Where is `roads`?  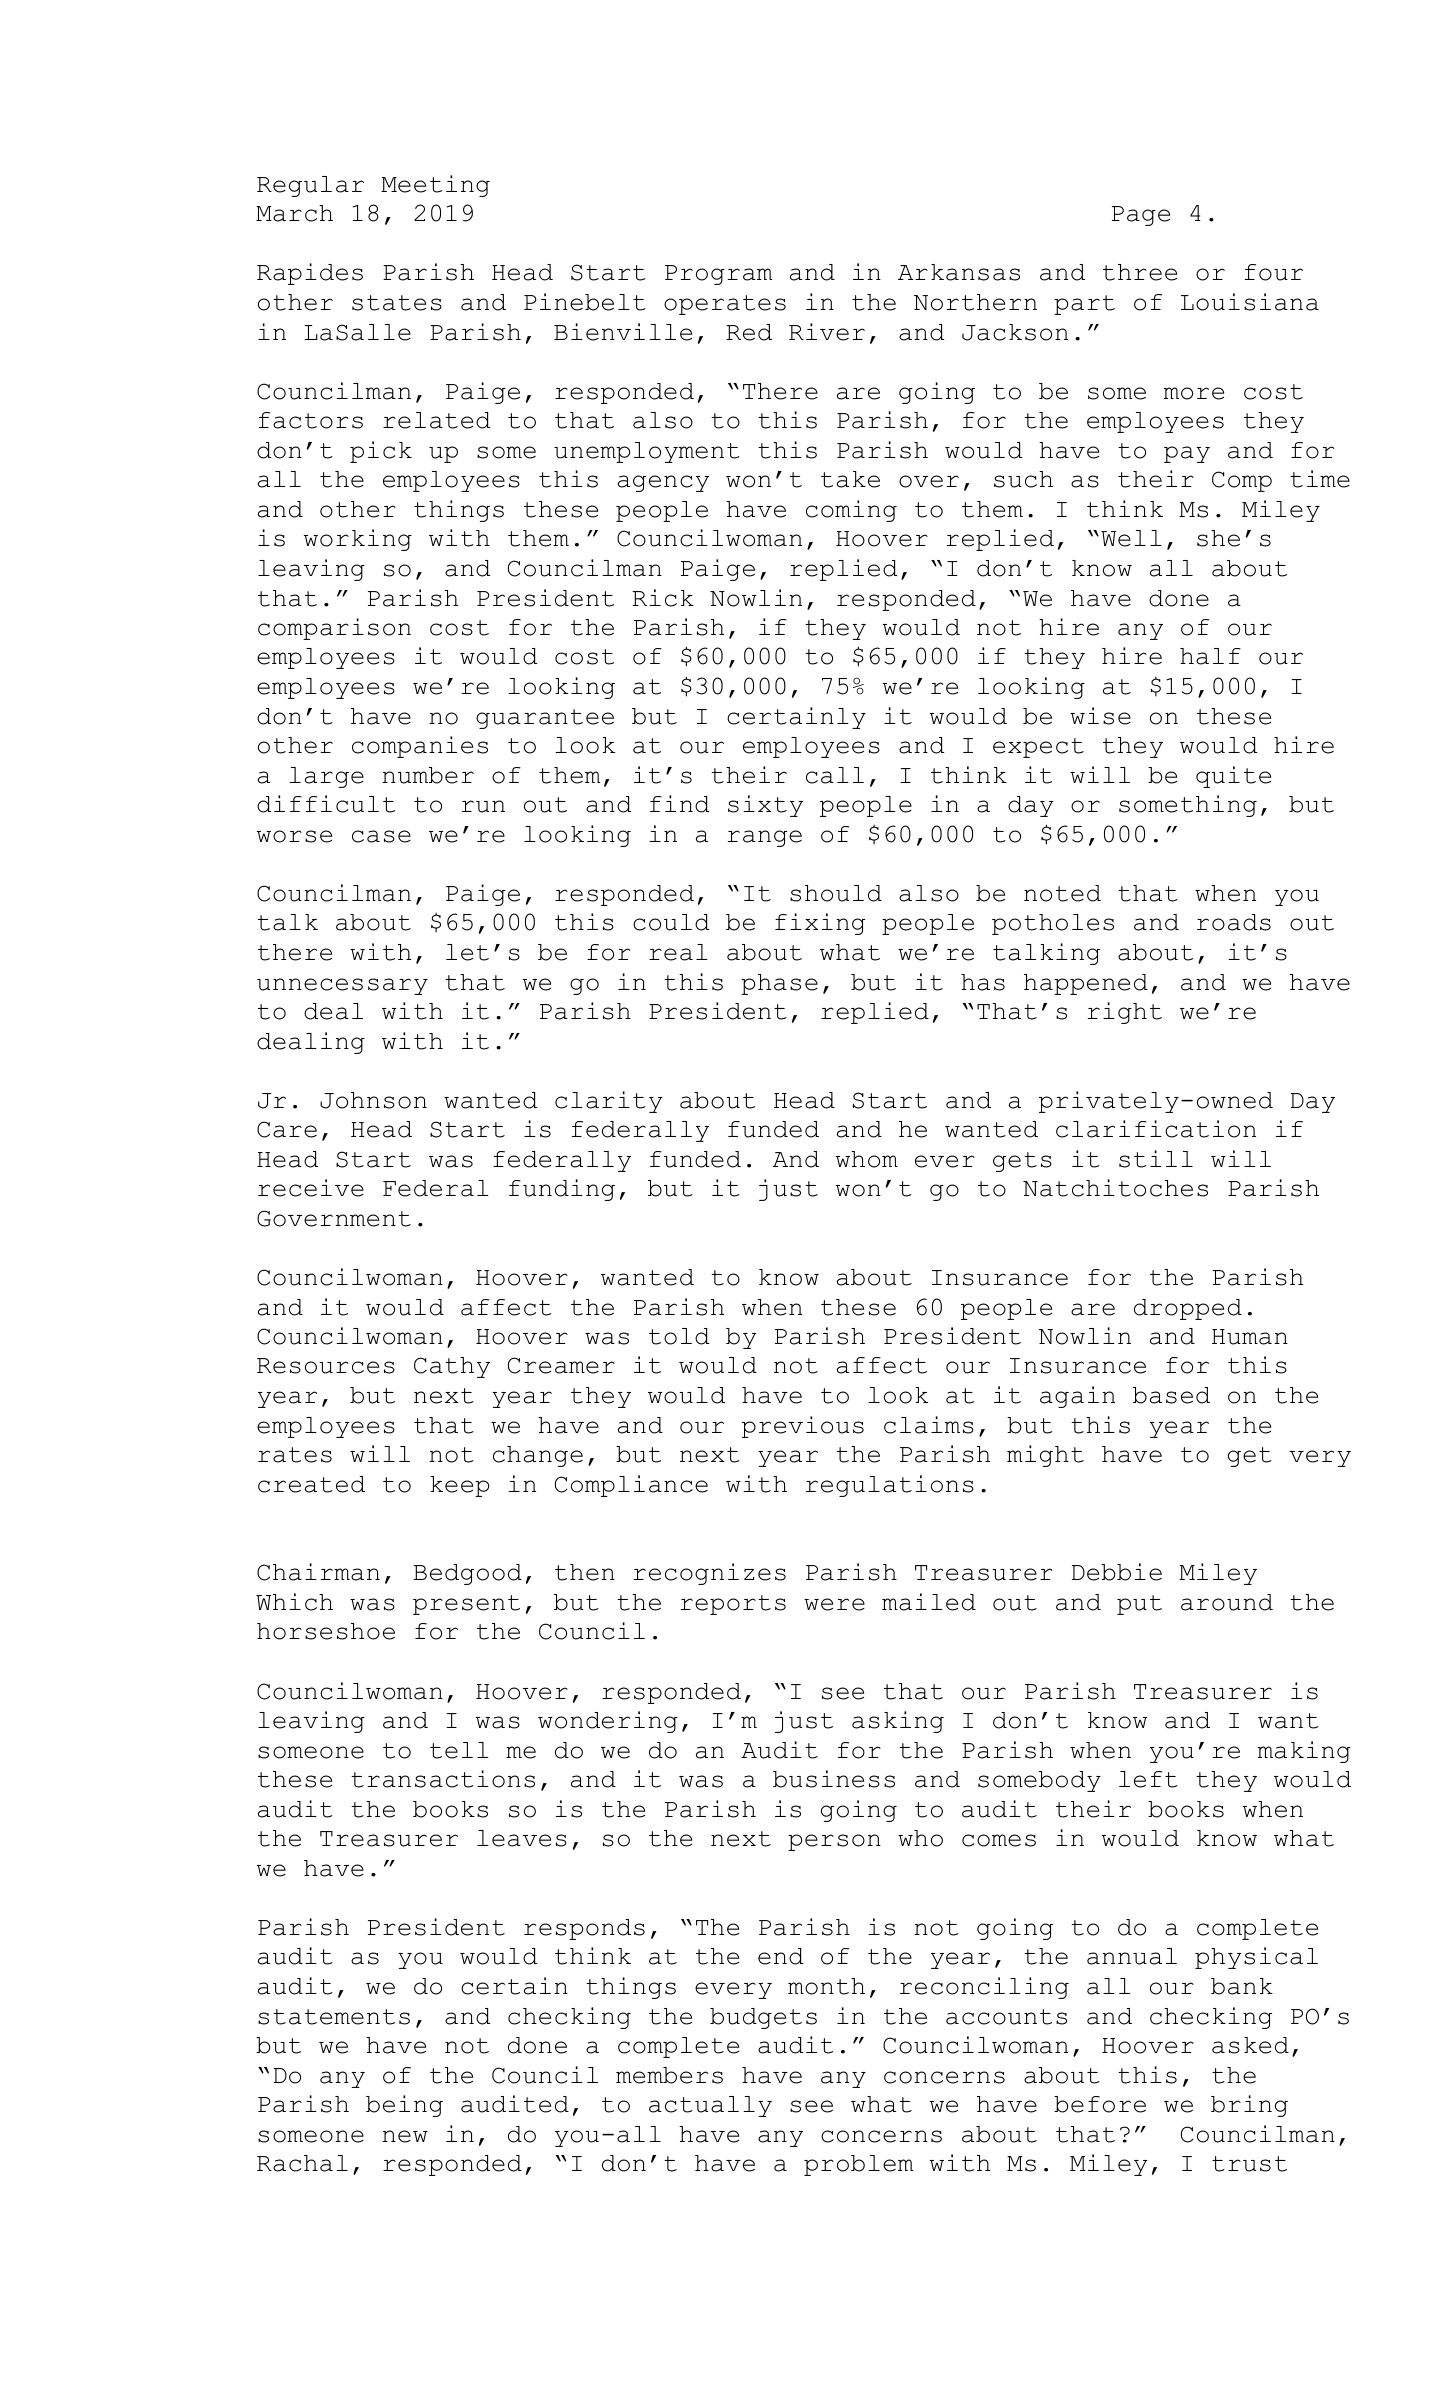
roads is located at coordinates (1234, 922).
